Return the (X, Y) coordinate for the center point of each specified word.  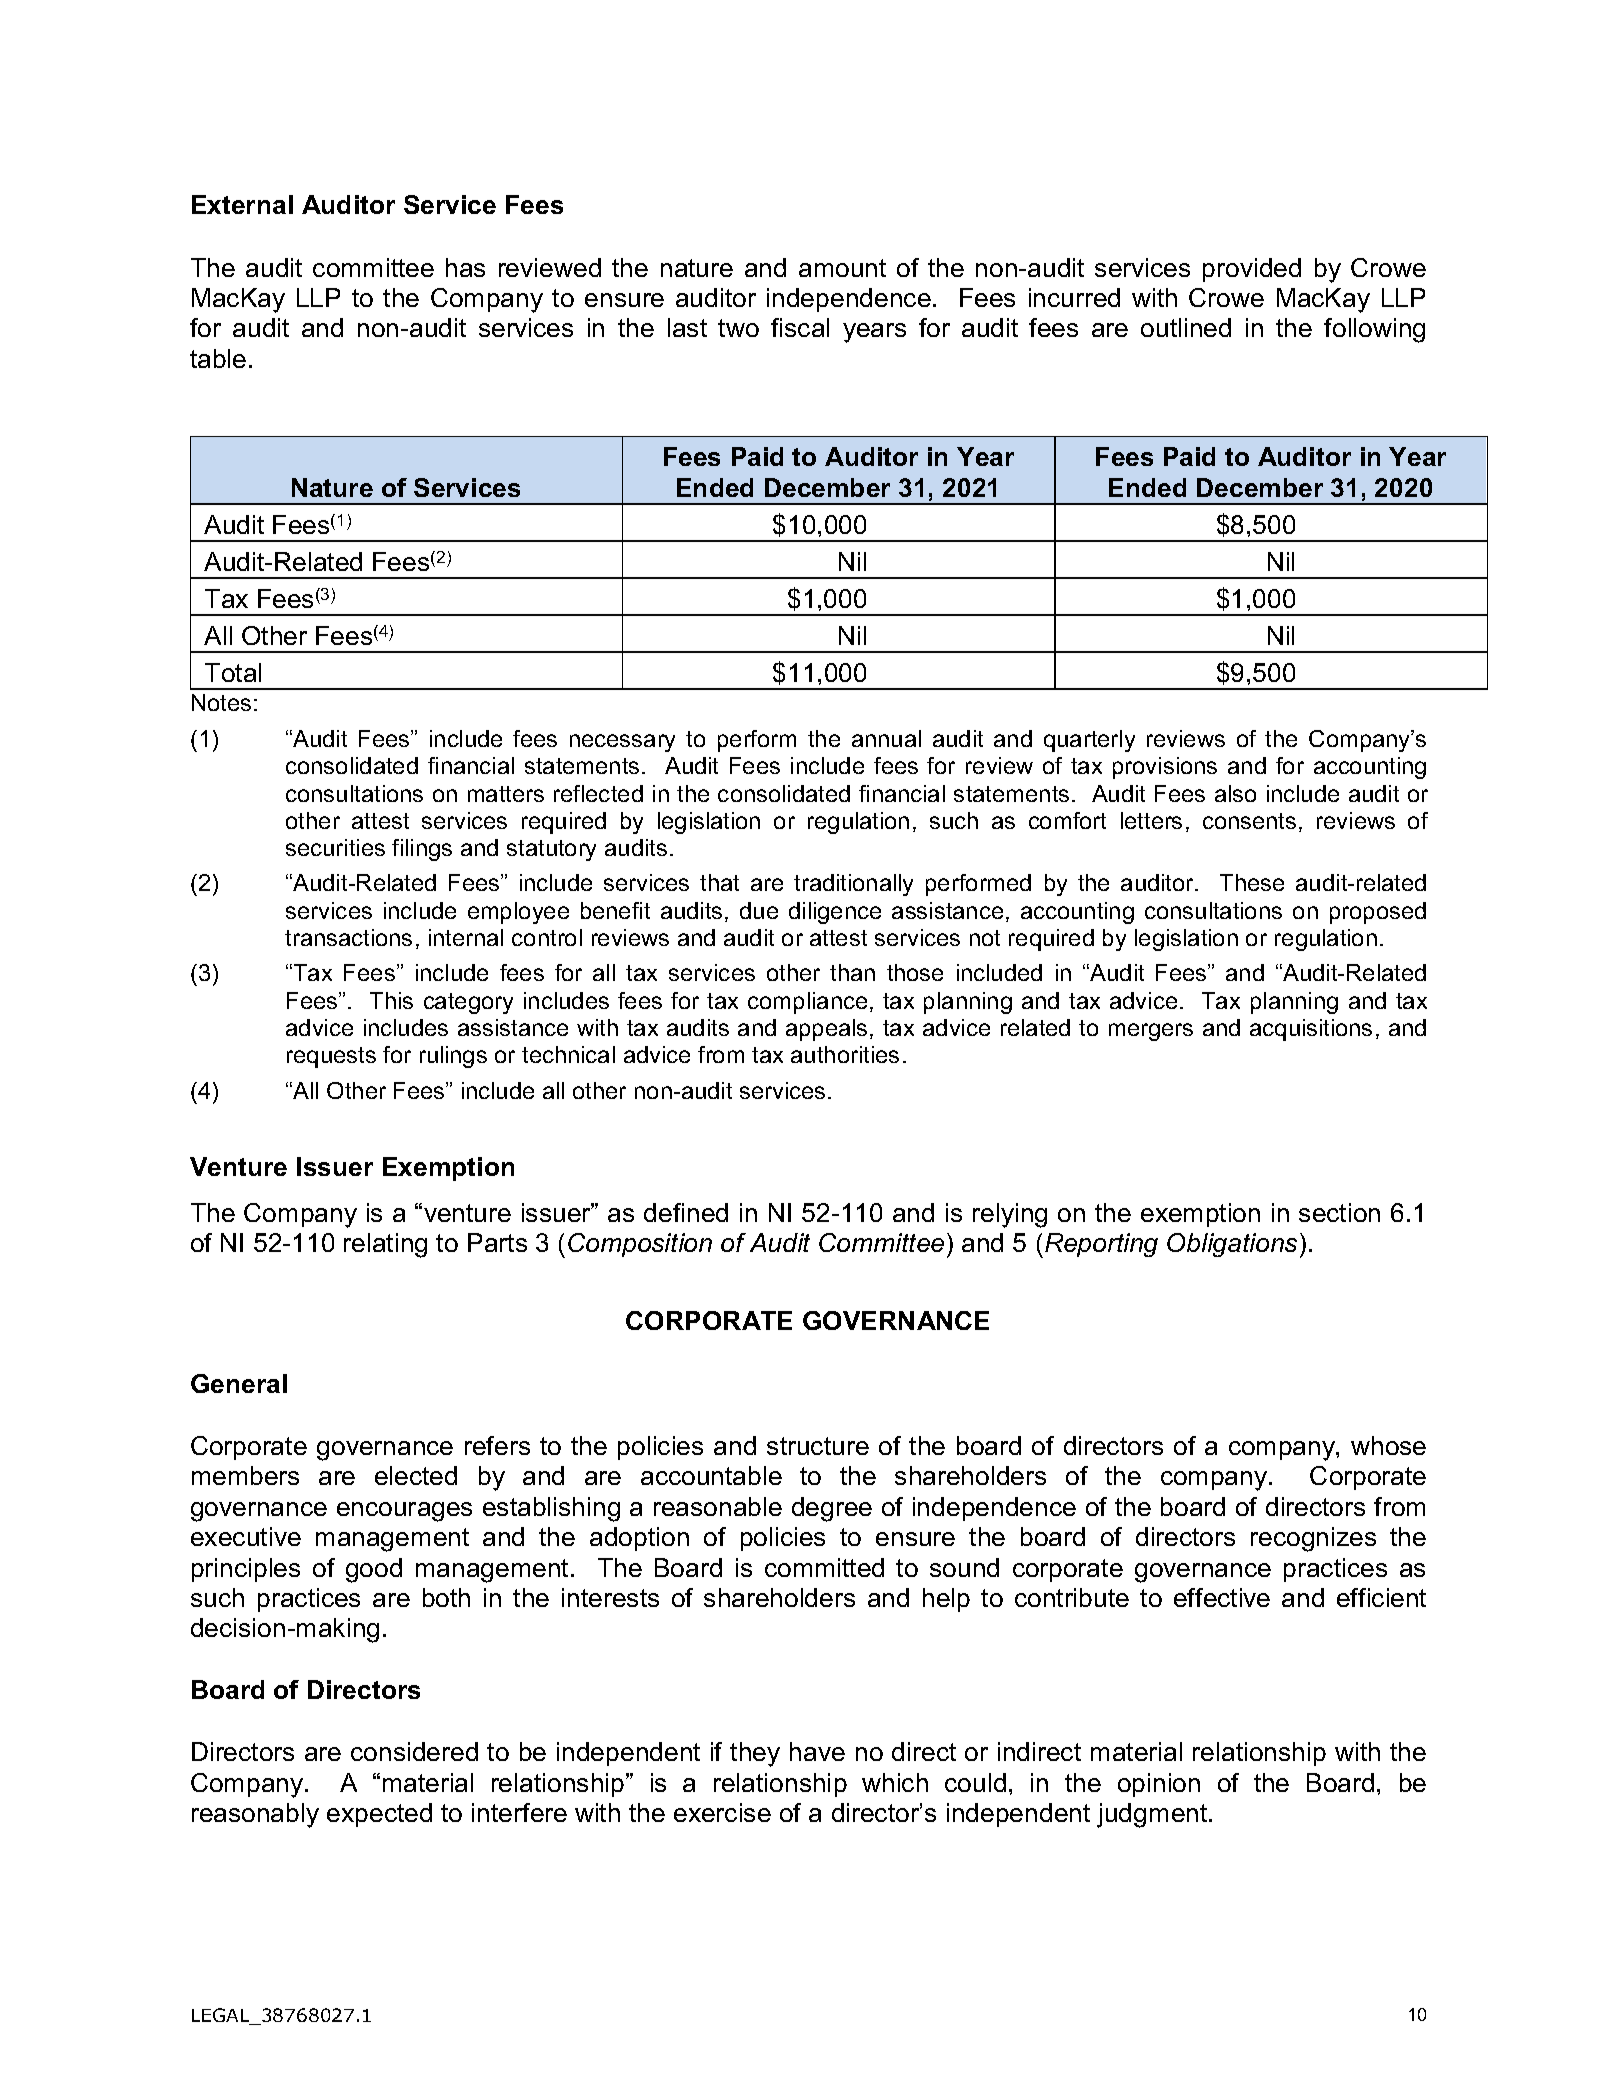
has (465, 267)
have (817, 1751)
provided (1252, 270)
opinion (1159, 1785)
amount (842, 268)
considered (414, 1751)
